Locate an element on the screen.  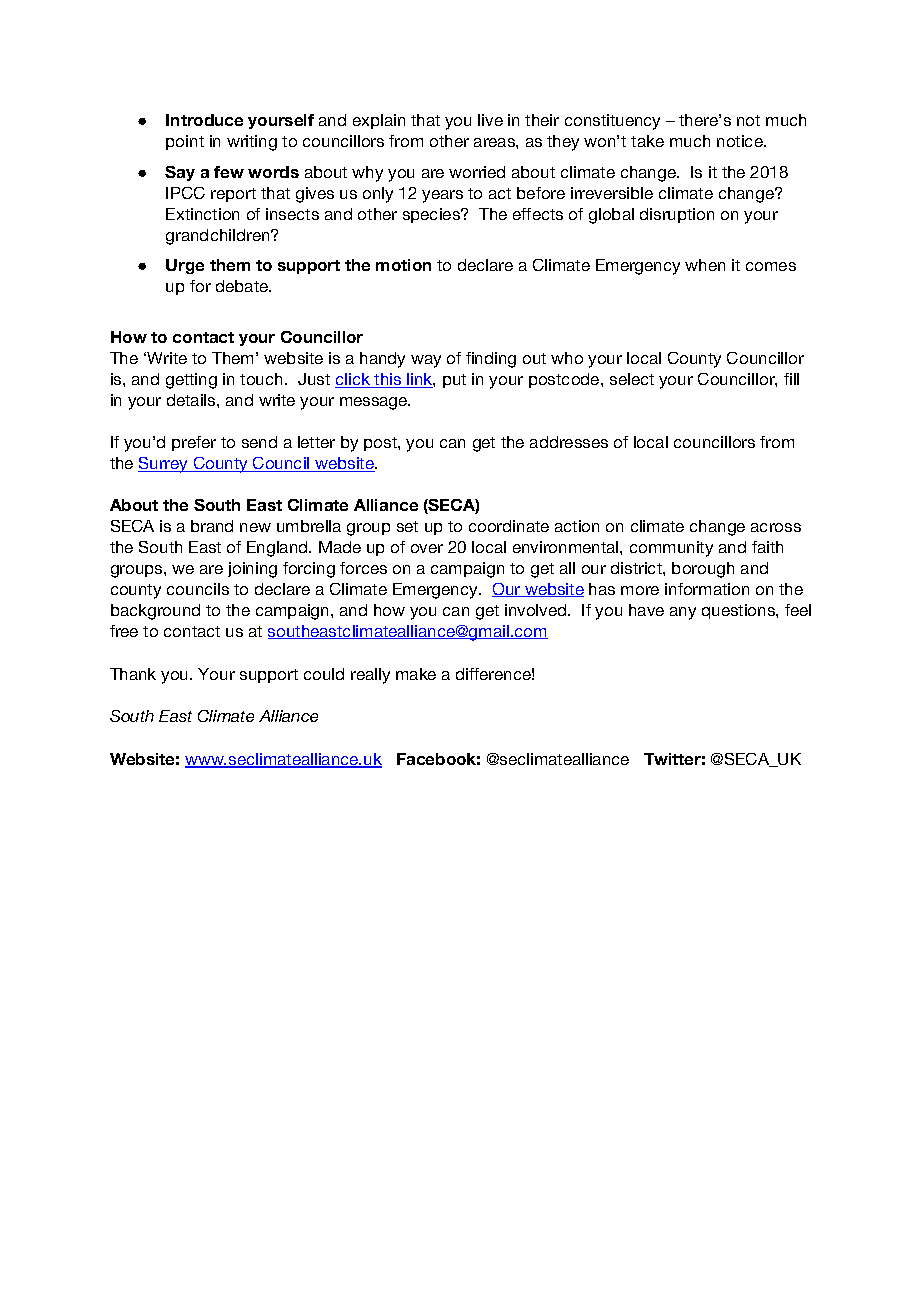
fill is located at coordinates (791, 379).
